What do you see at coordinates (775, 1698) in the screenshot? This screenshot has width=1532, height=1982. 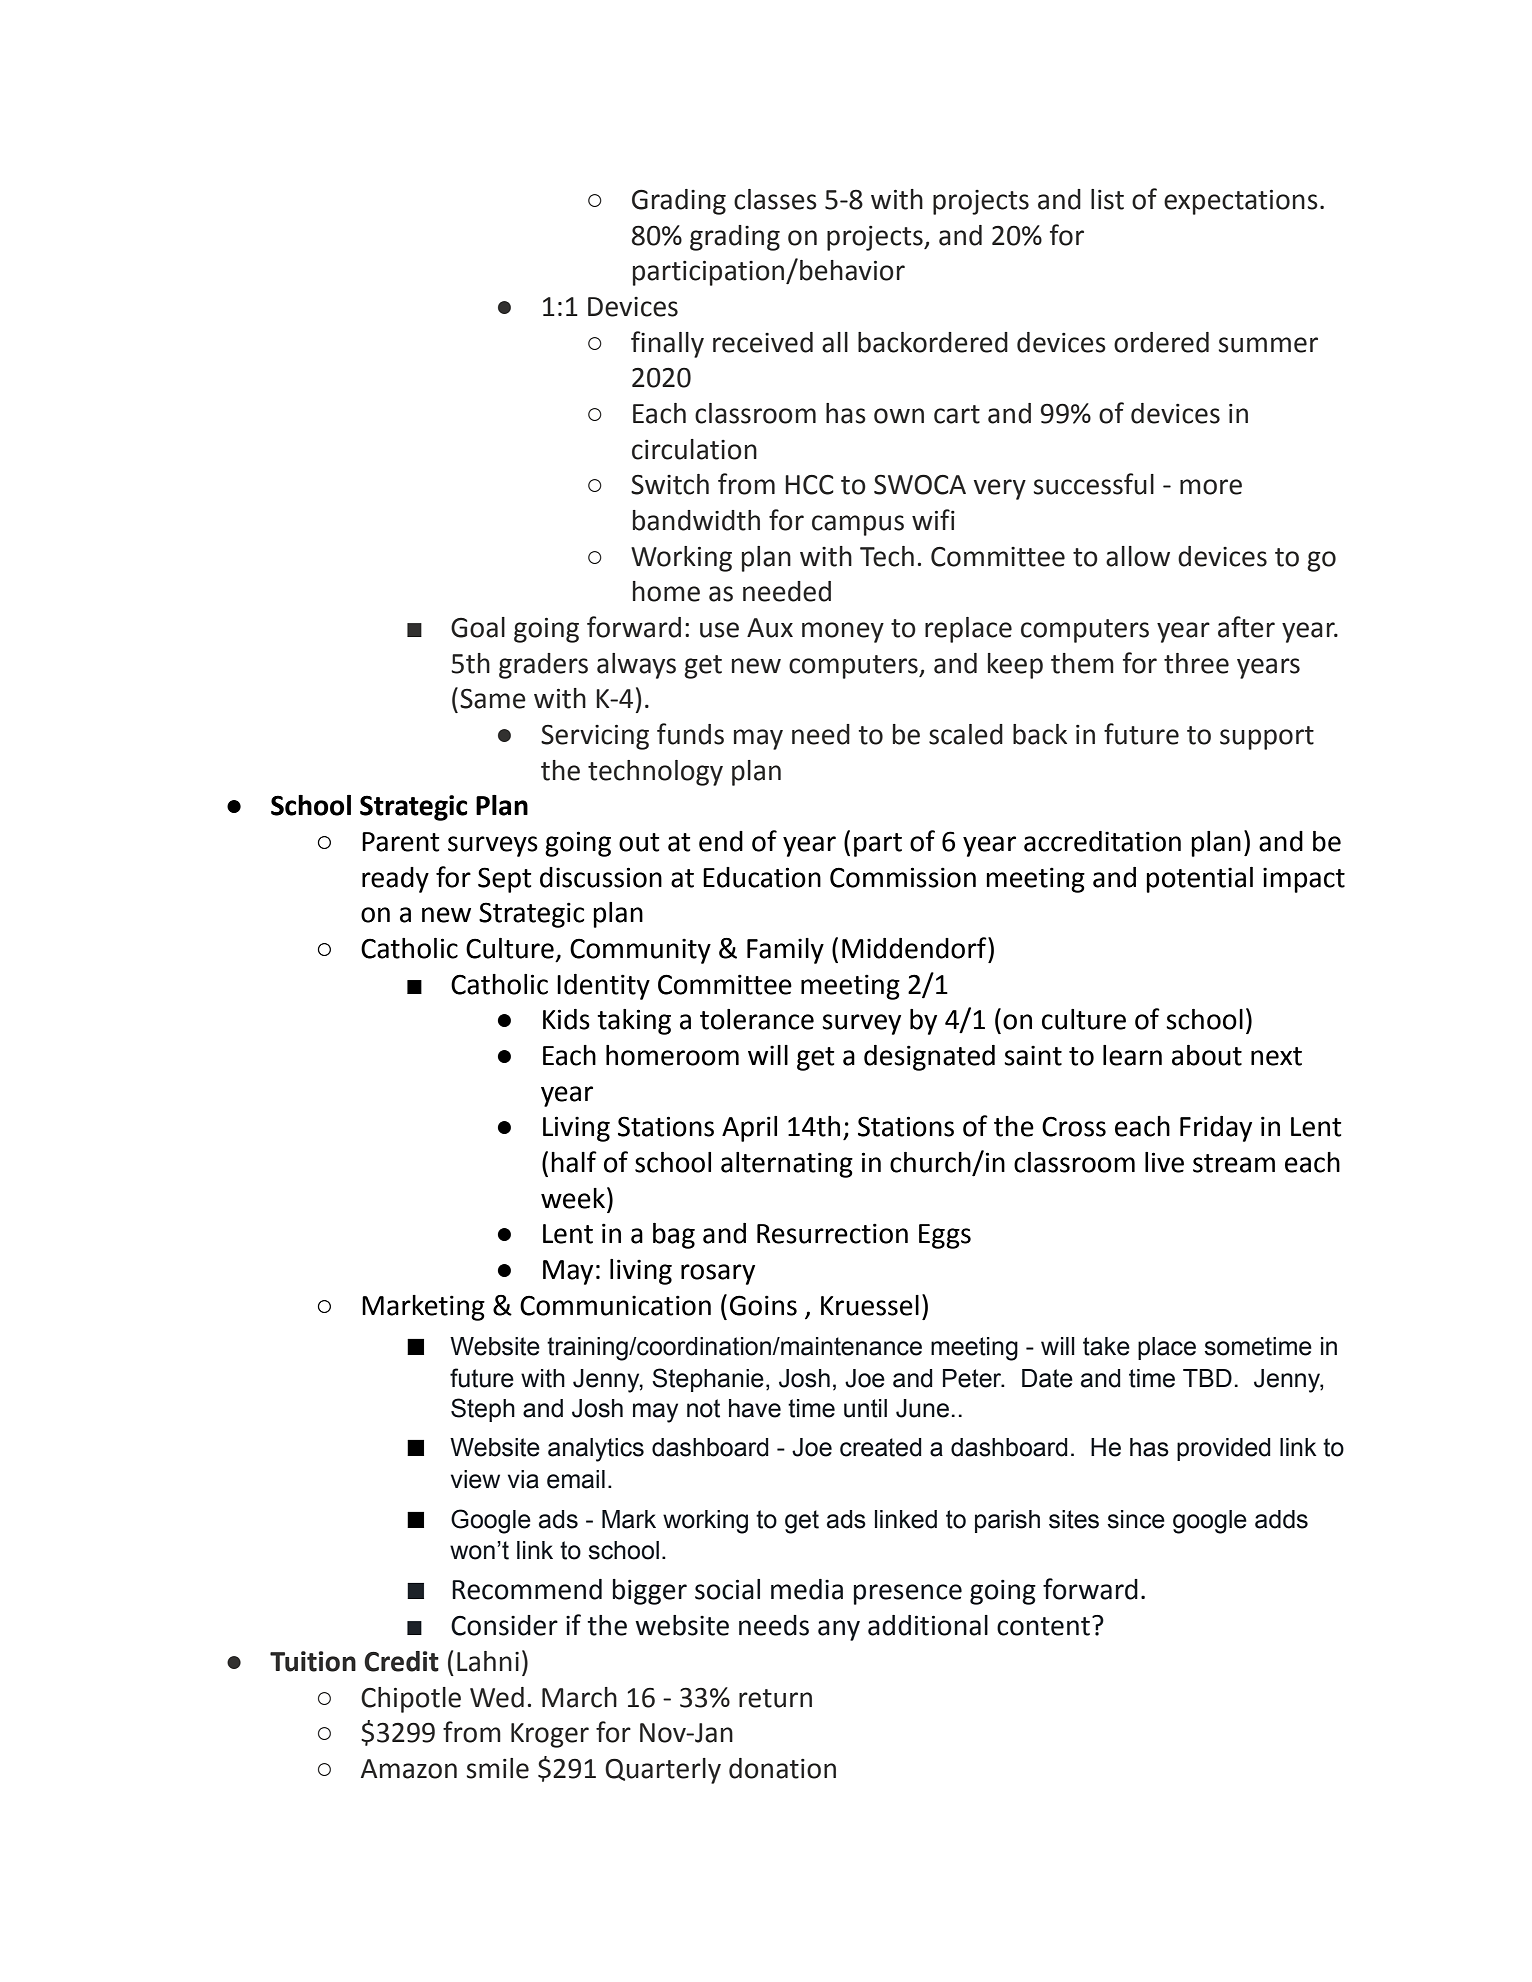 I see `return` at bounding box center [775, 1698].
